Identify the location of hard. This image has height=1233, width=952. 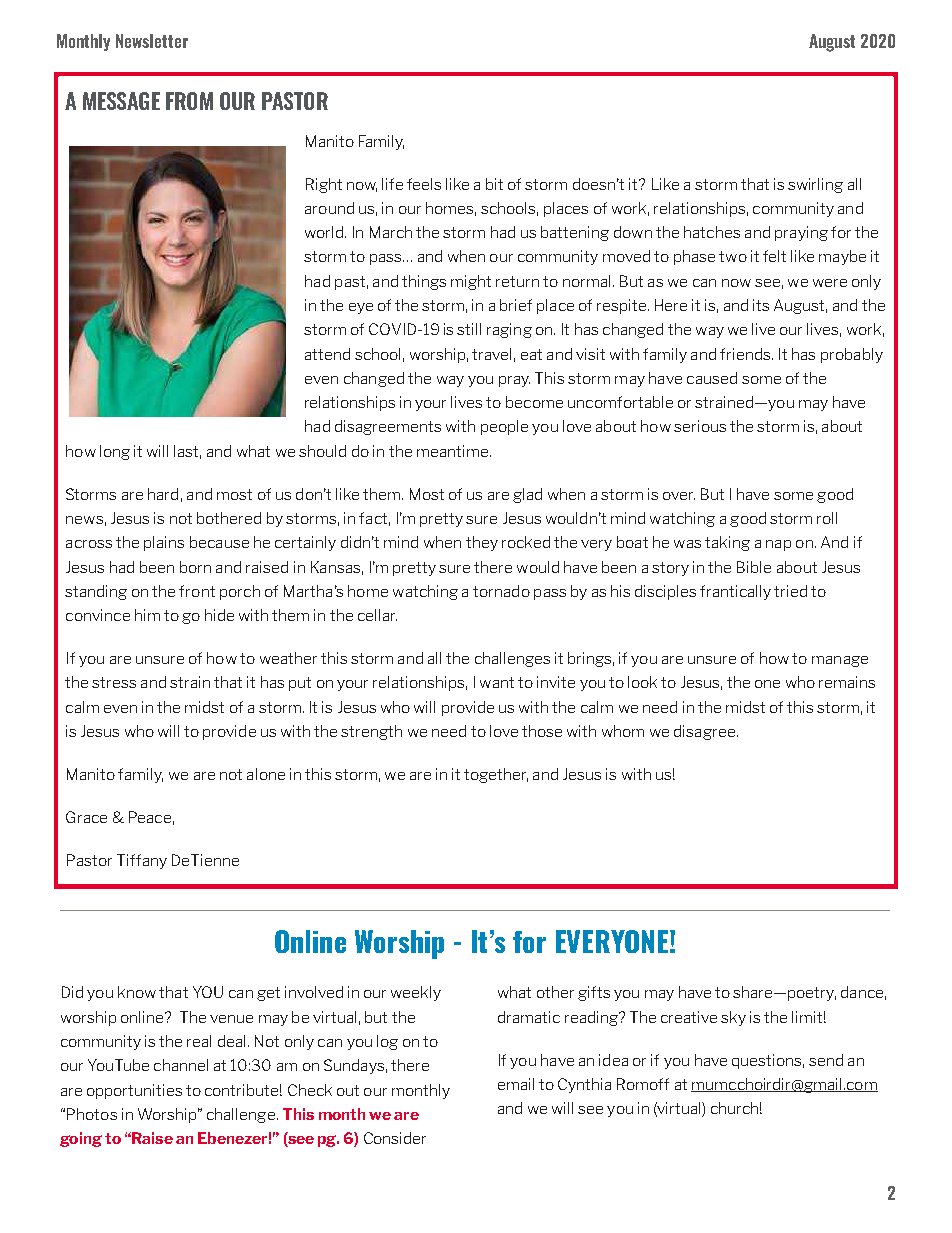
(163, 494).
